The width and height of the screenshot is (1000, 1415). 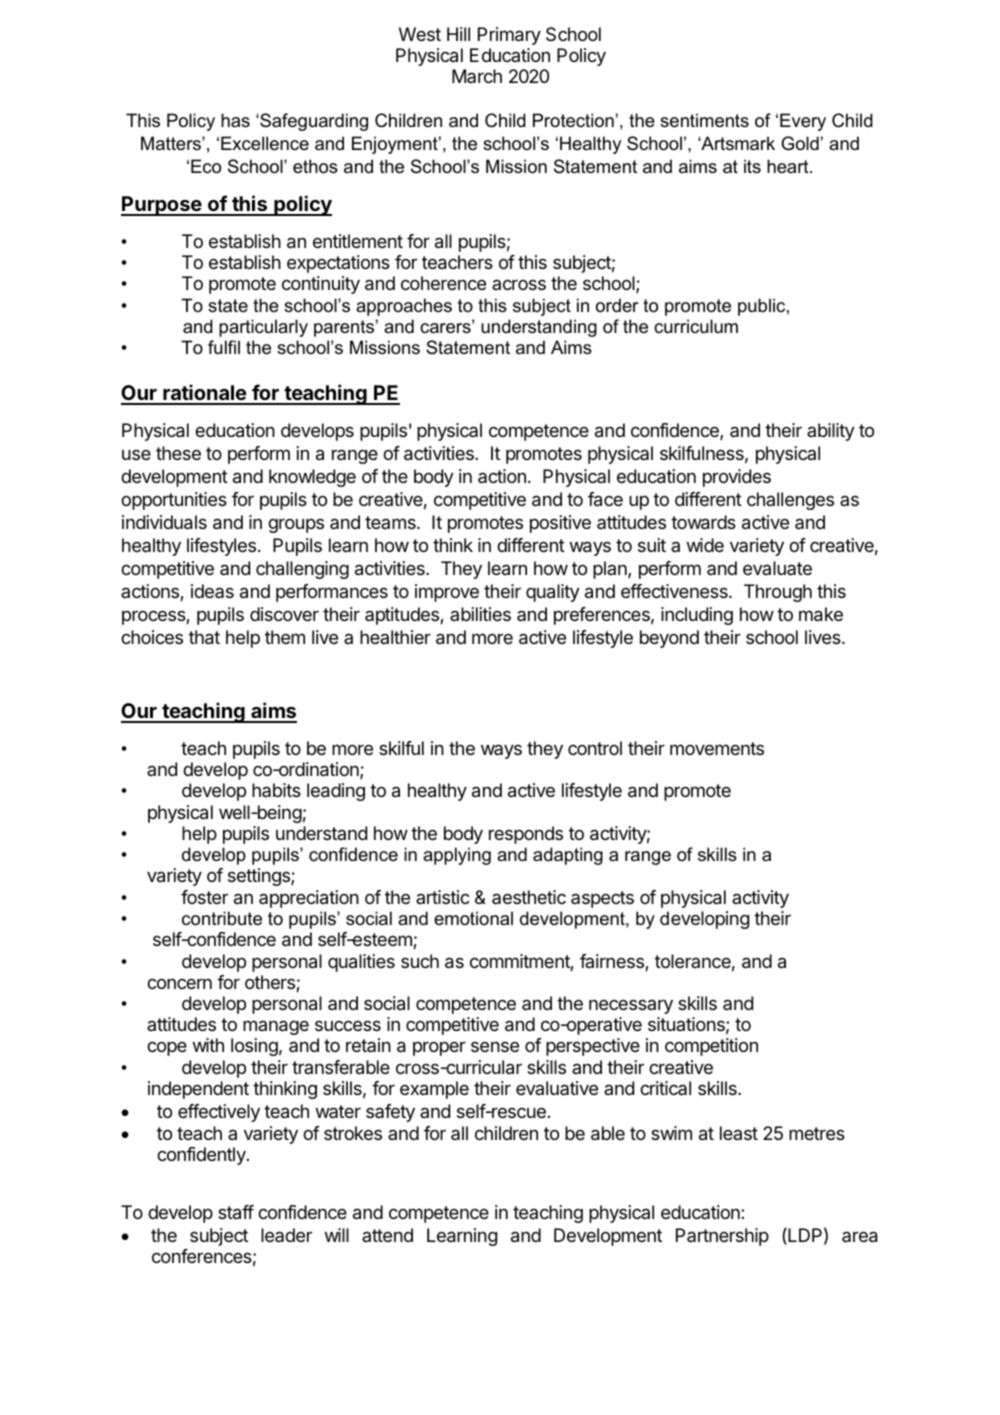 What do you see at coordinates (276, 790) in the screenshot?
I see `habits` at bounding box center [276, 790].
